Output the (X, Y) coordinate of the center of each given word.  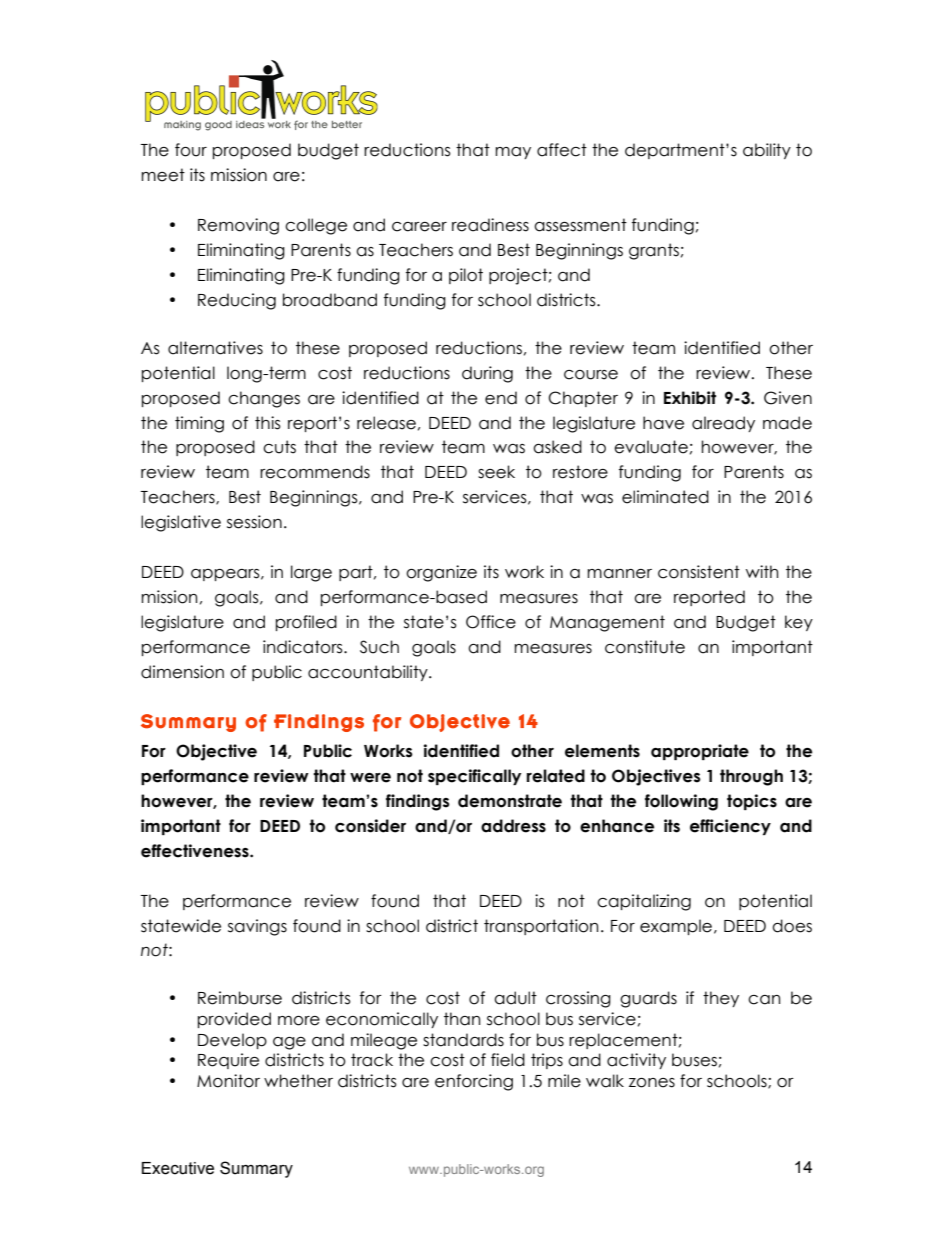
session (254, 522)
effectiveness (196, 851)
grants (654, 251)
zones (652, 1083)
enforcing (474, 1082)
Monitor (228, 1081)
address (513, 826)
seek (496, 472)
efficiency (730, 827)
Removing (238, 226)
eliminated (665, 497)
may (513, 153)
